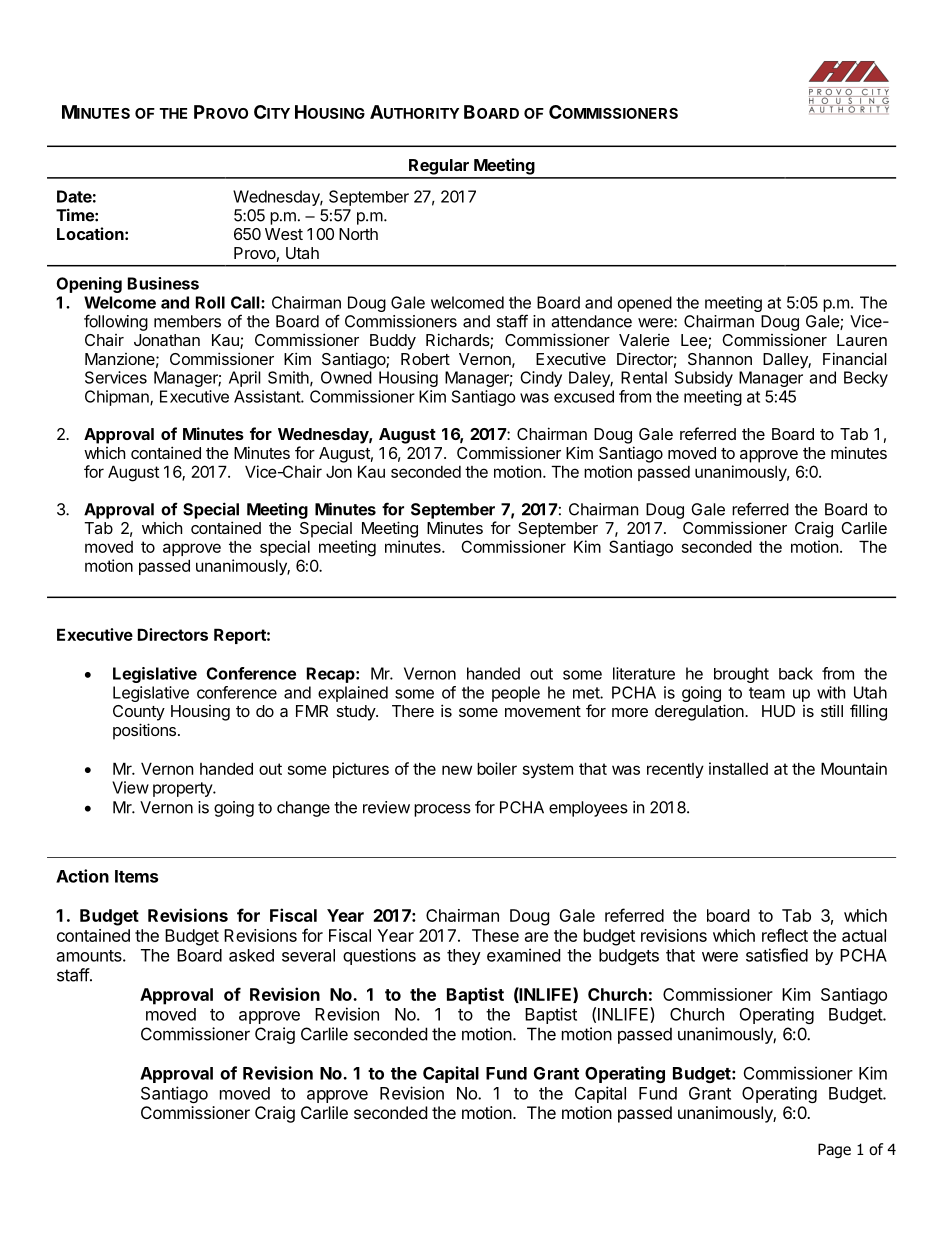  Describe the element at coordinates (796, 673) in the page. I see `back` at that location.
